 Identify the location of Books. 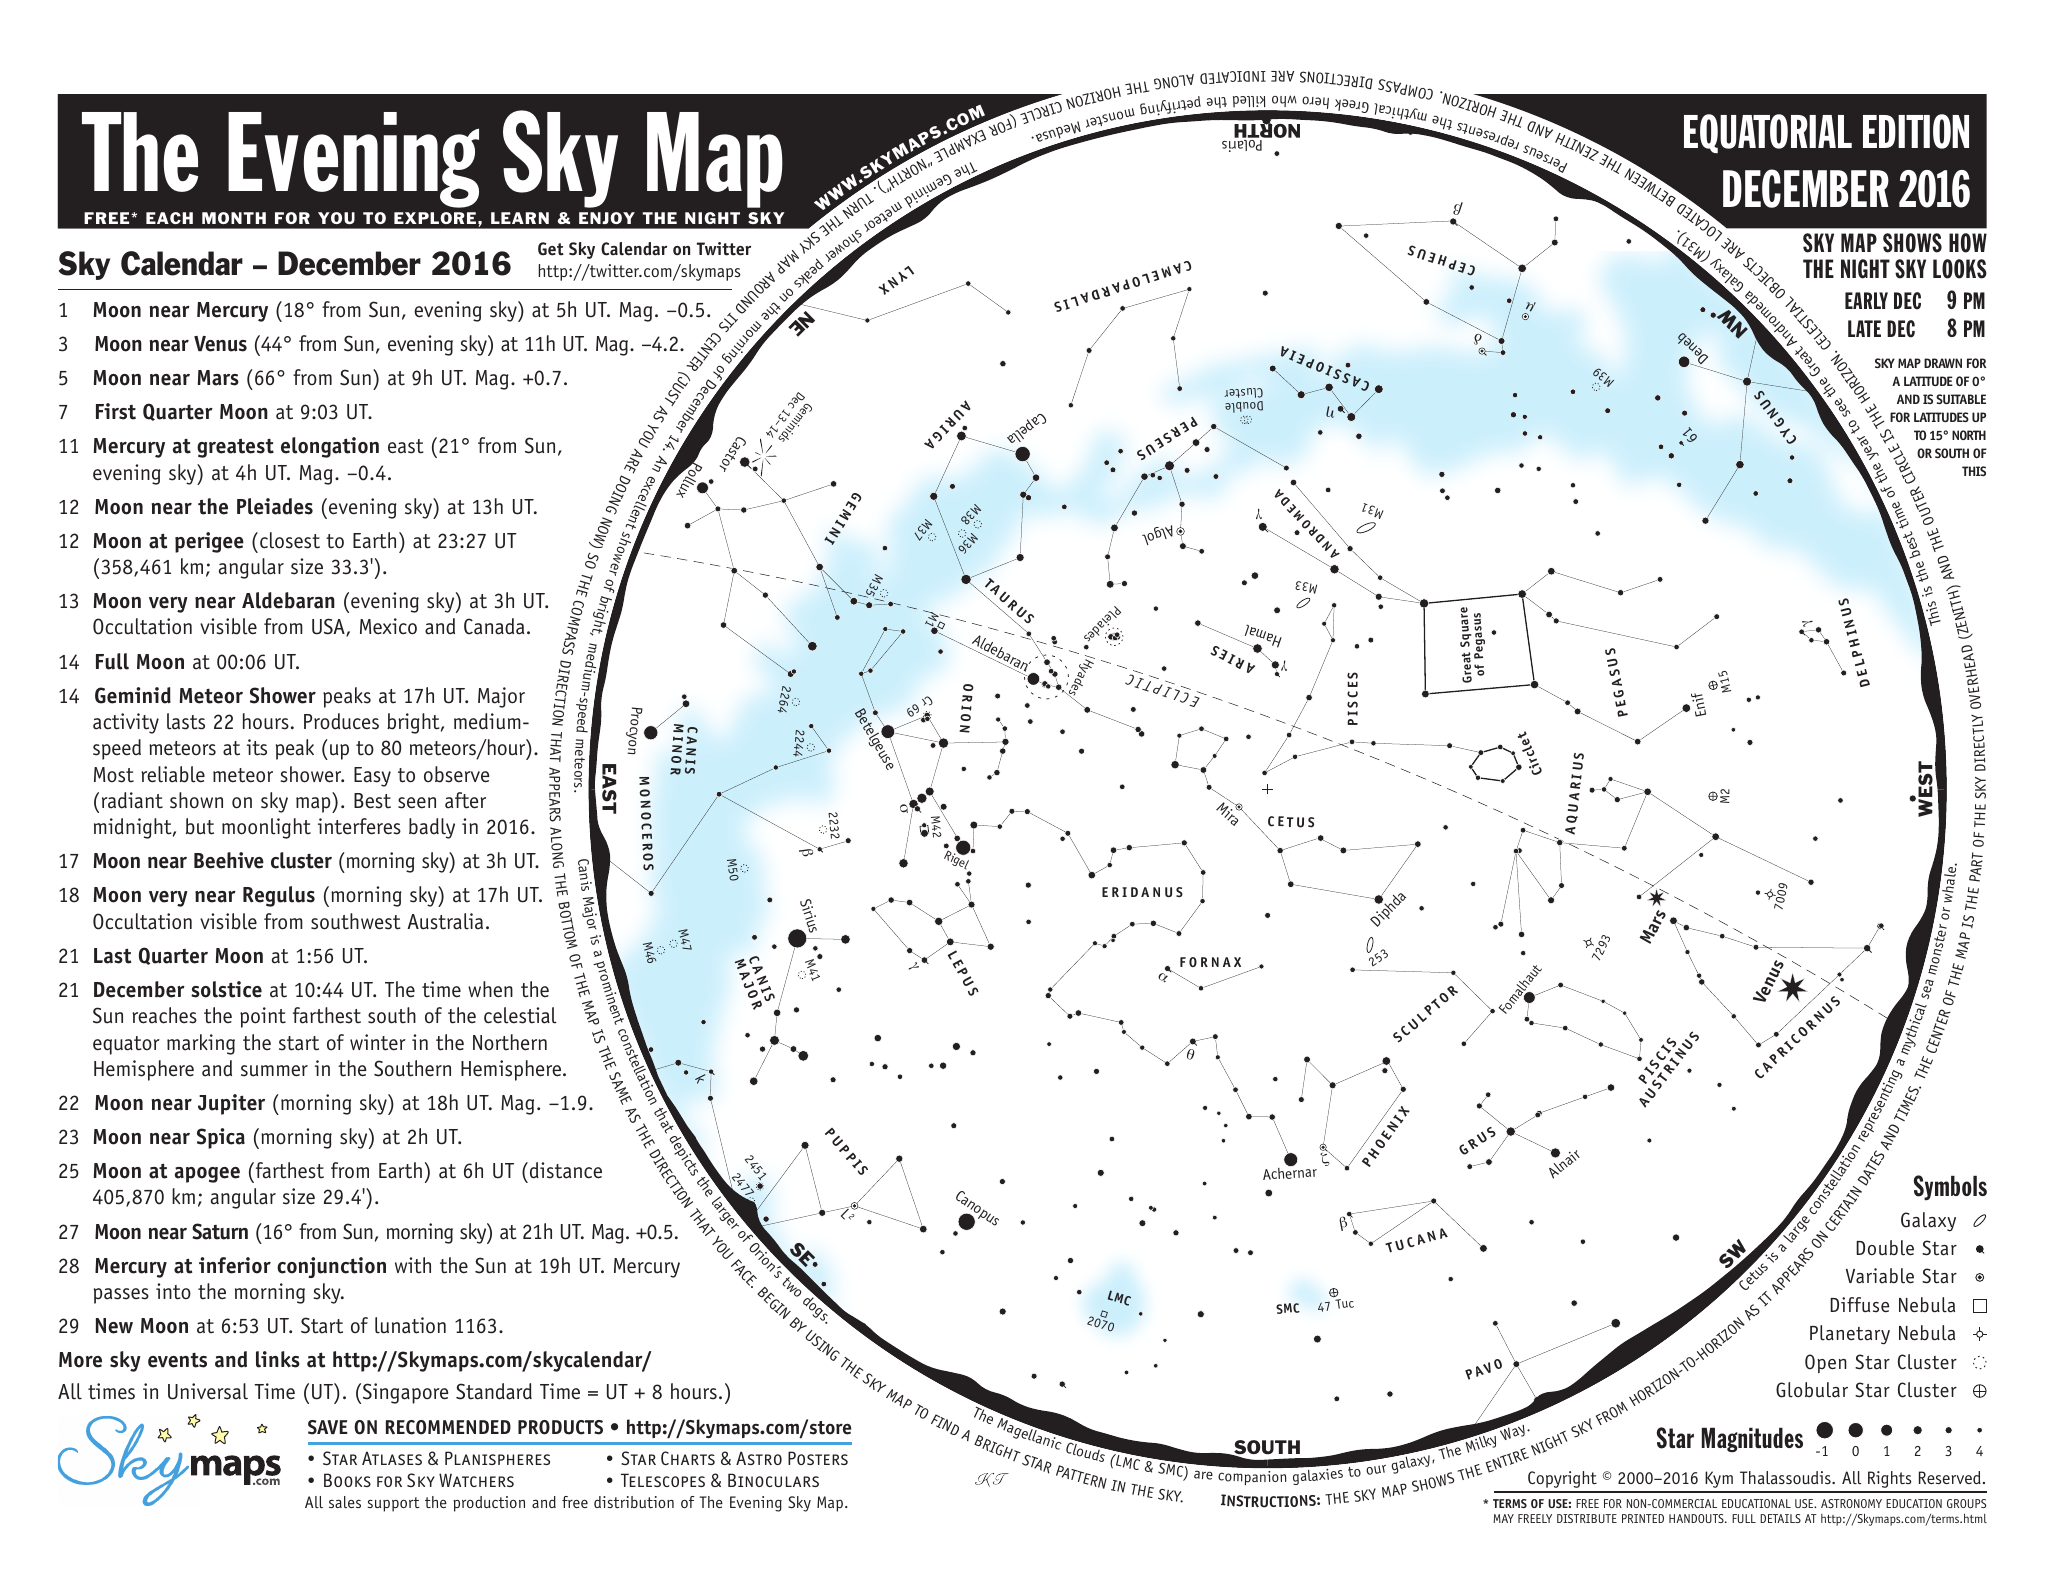
(347, 1480).
